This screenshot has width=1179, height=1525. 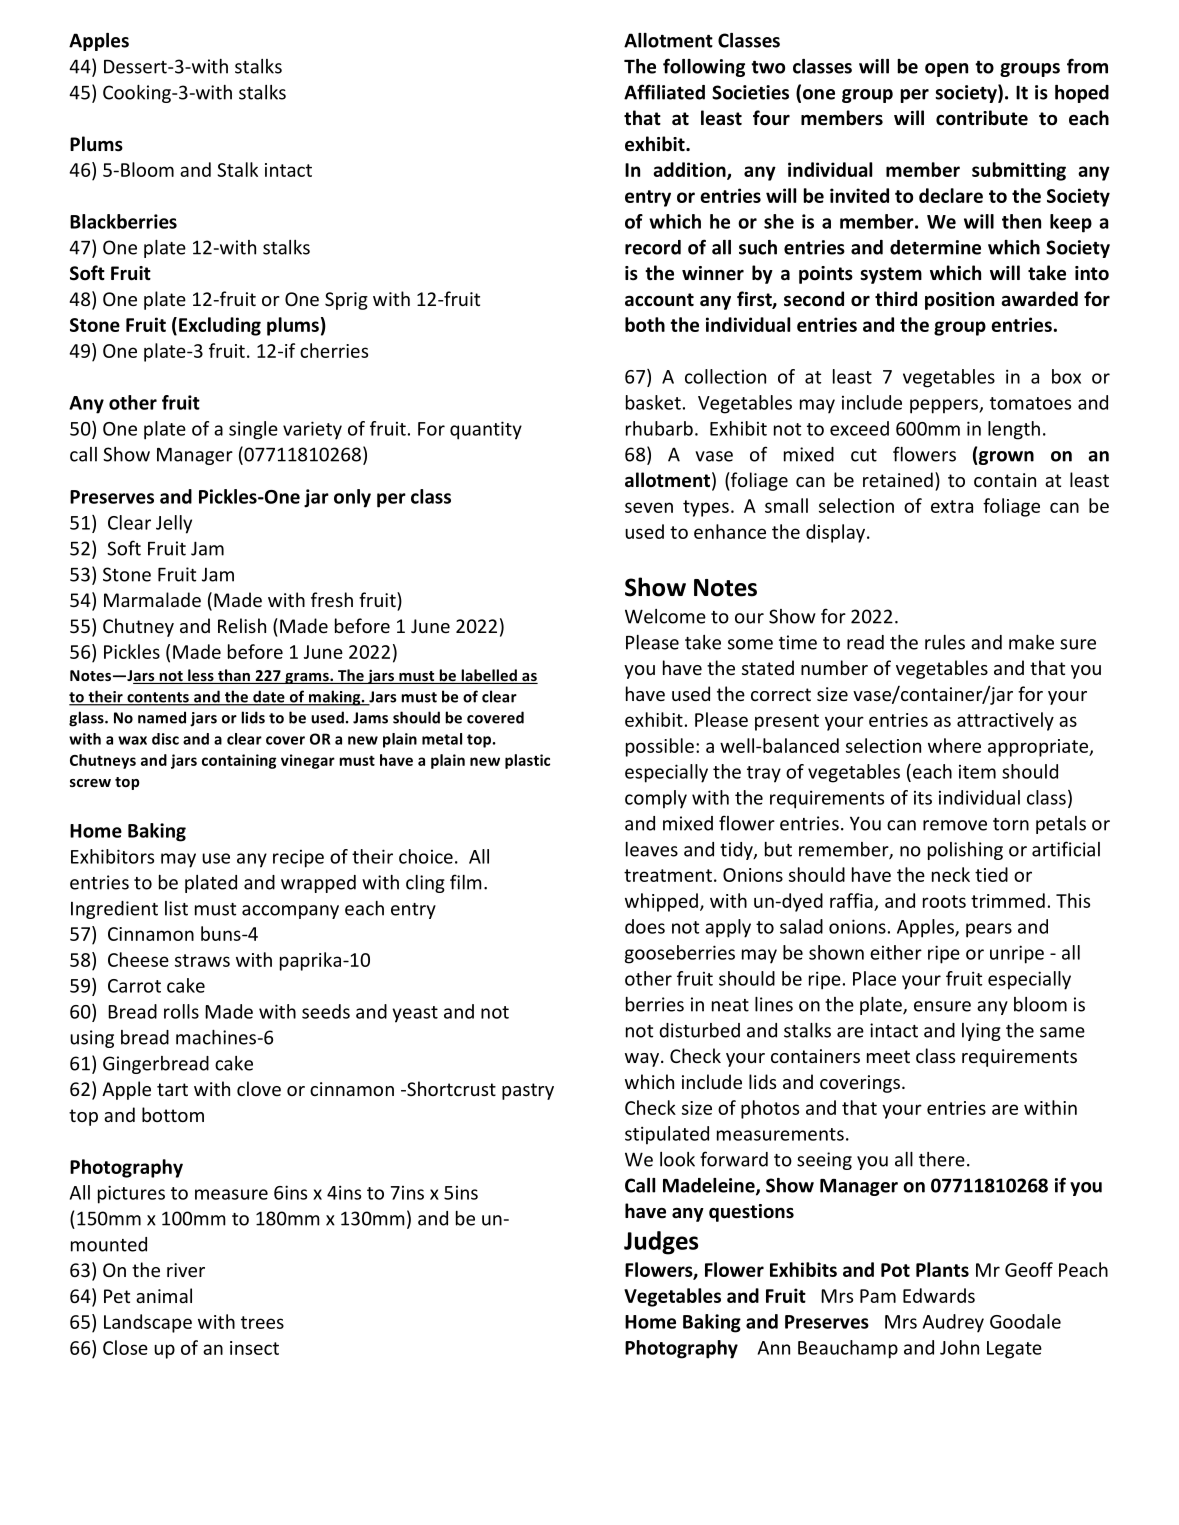 What do you see at coordinates (298, 859) in the screenshot?
I see `recipe` at bounding box center [298, 859].
